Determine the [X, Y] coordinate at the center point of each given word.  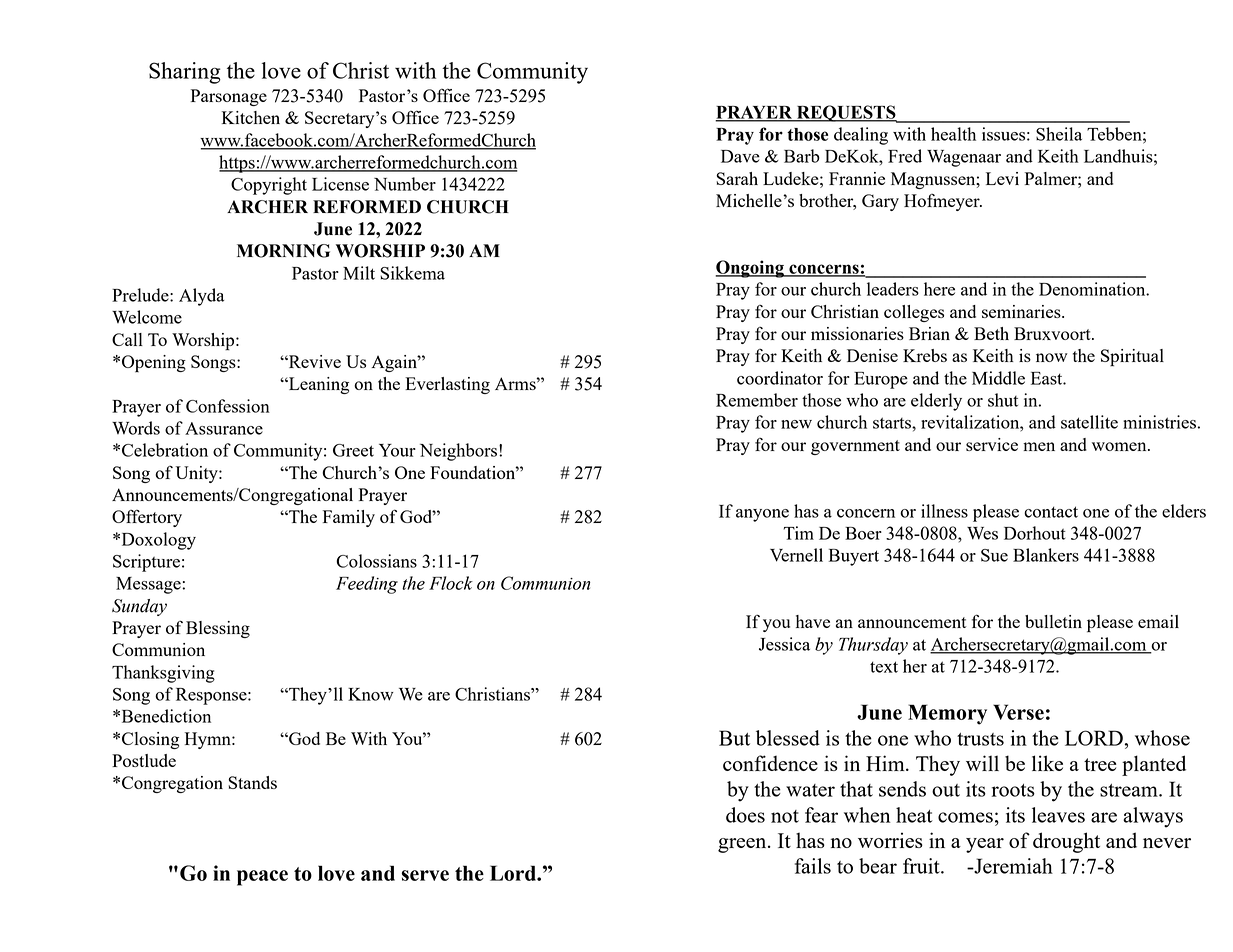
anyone [762, 515]
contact [1051, 512]
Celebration [165, 450]
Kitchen [251, 117]
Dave [740, 156]
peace [262, 878]
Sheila [1059, 134]
